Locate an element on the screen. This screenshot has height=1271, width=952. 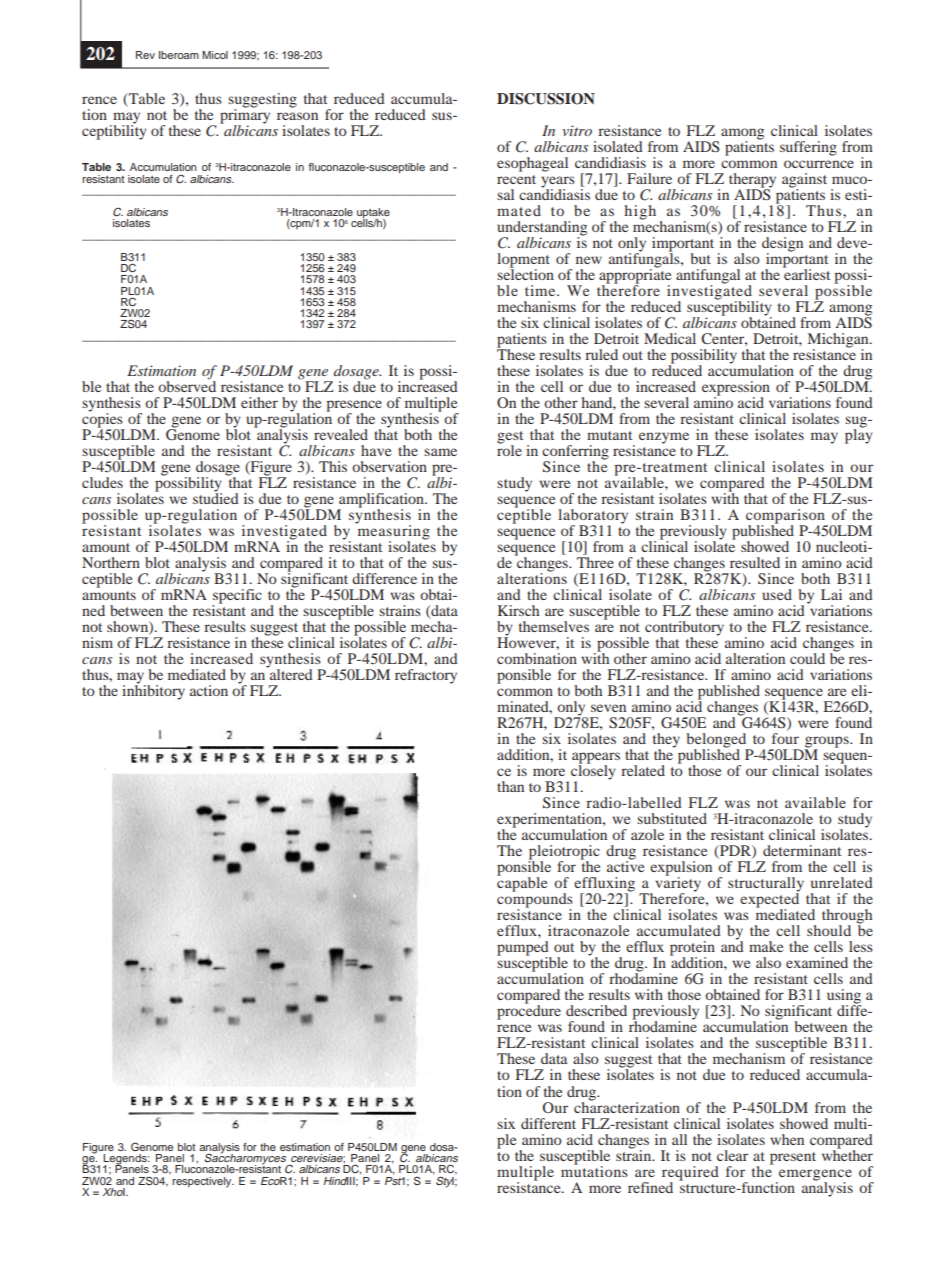
specific is located at coordinates (237, 597).
